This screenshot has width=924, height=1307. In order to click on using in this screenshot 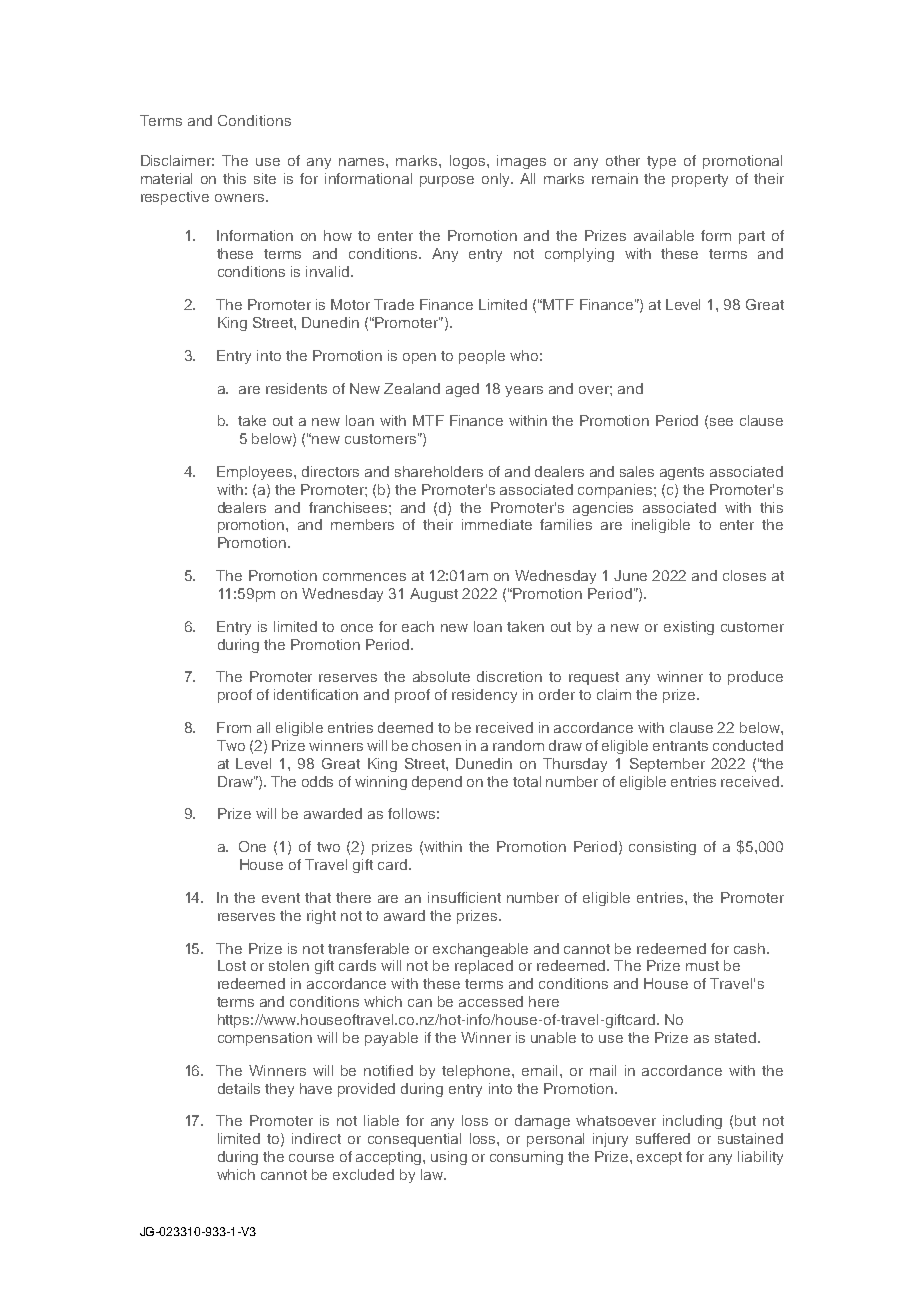, I will do `click(449, 1158)`.
